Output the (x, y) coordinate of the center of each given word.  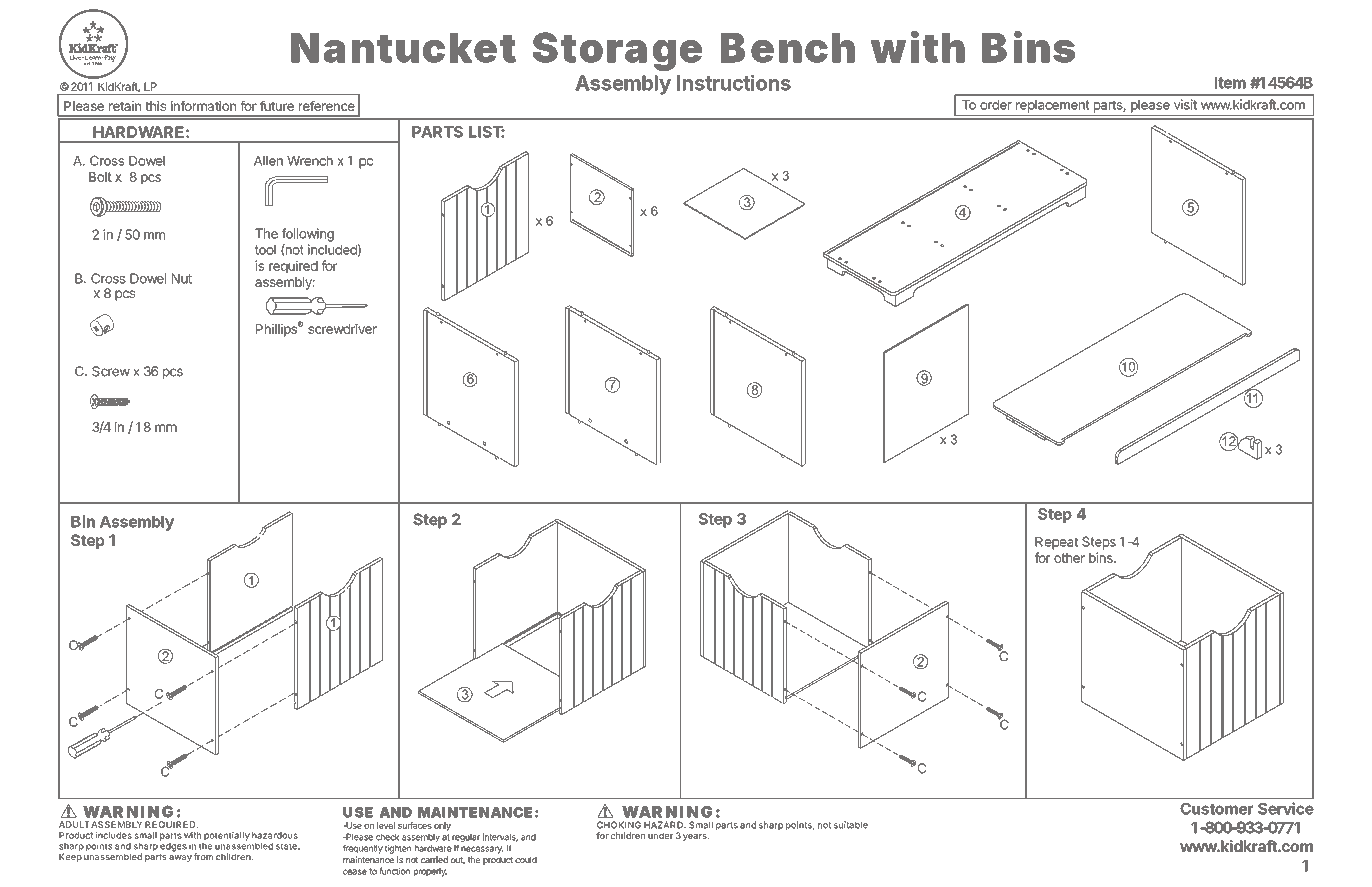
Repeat (1056, 543)
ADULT (74, 824)
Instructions (734, 83)
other (1069, 558)
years (696, 837)
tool (265, 250)
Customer (1216, 809)
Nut (182, 278)
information (203, 106)
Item (1230, 83)
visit (1185, 104)
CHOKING (619, 825)
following (308, 235)
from (203, 856)
